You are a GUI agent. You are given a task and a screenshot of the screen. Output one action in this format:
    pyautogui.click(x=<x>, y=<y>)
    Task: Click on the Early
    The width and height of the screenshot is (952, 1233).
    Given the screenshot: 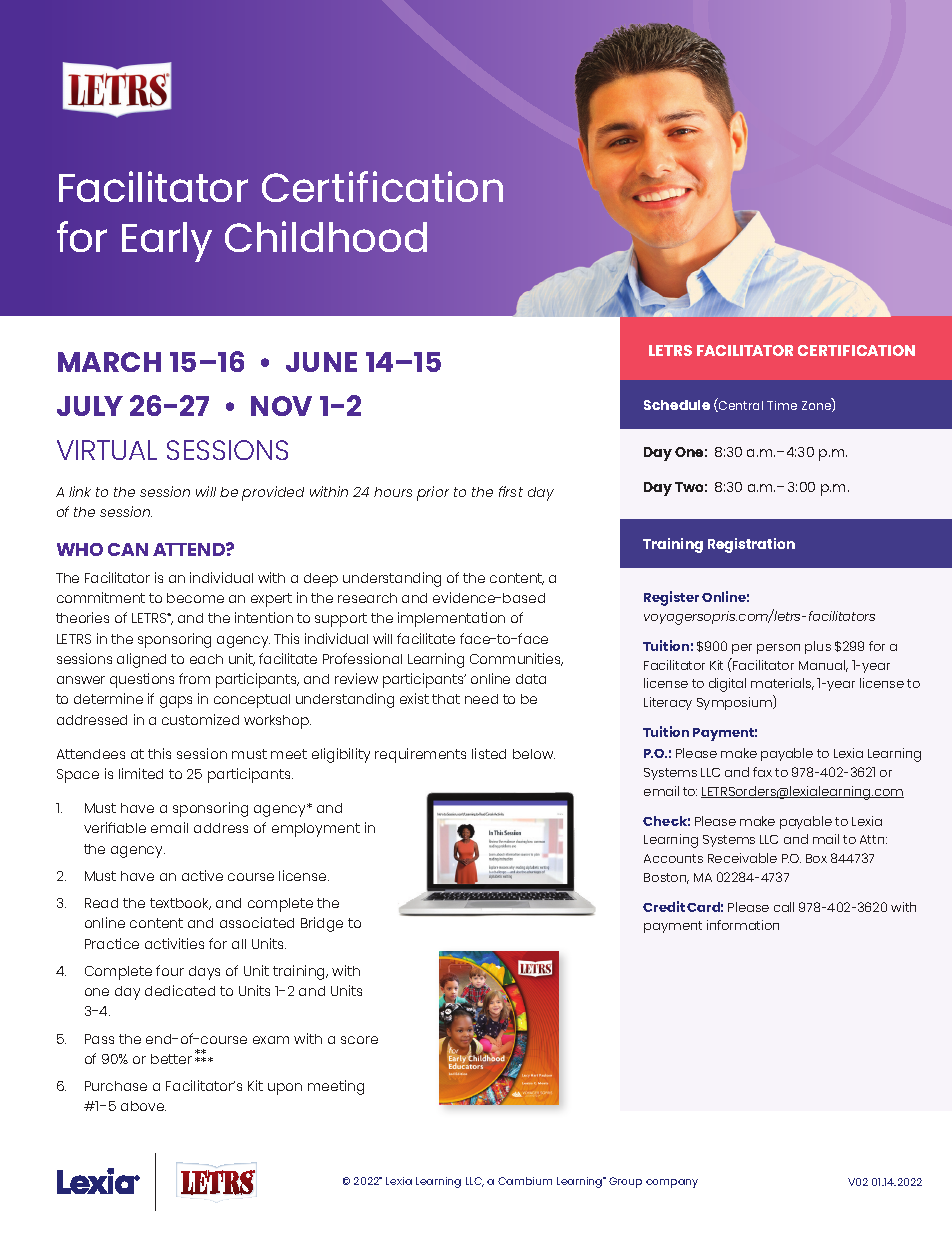 What is the action you would take?
    pyautogui.click(x=167, y=242)
